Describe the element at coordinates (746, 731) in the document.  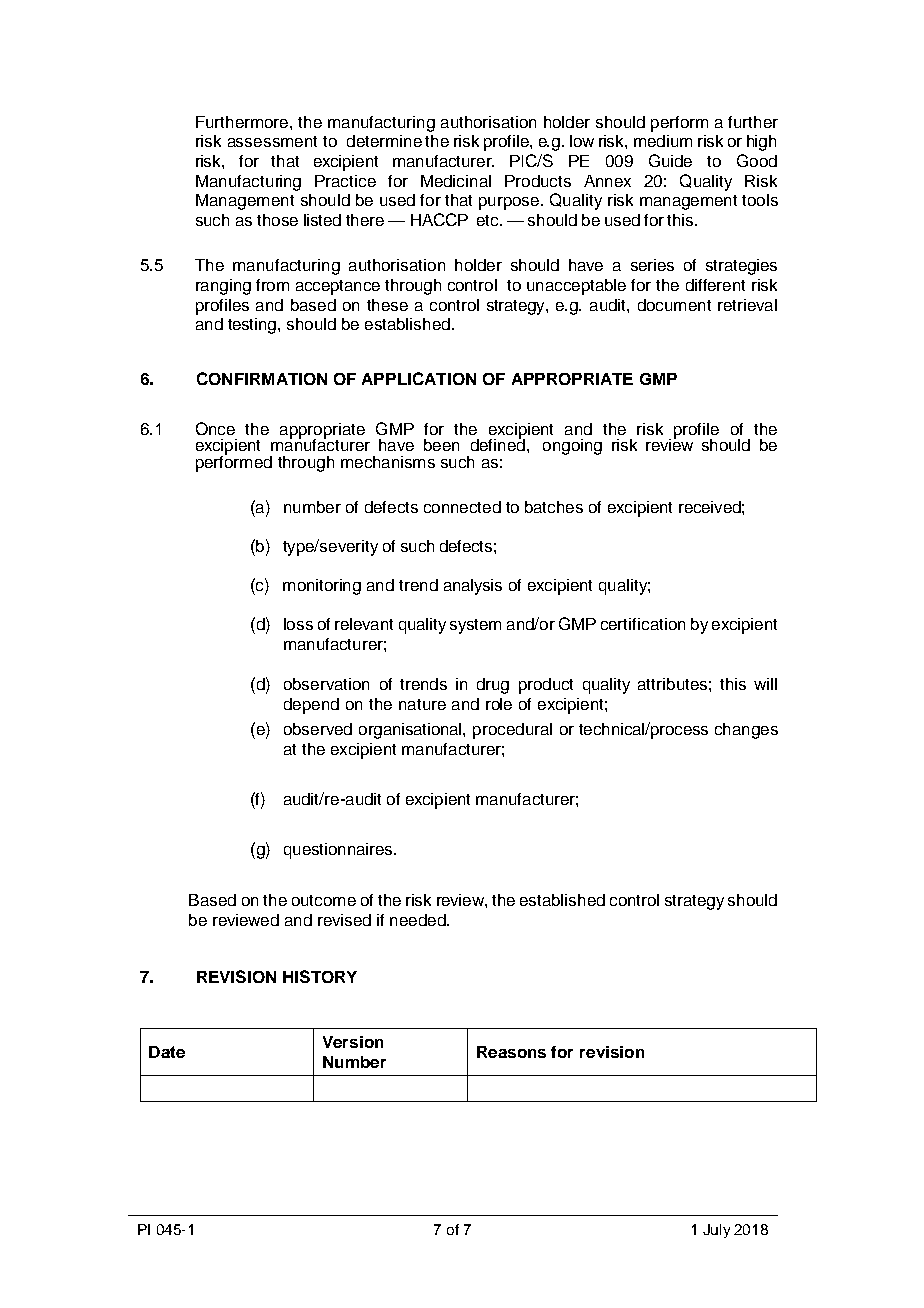
I see `changes` at that location.
